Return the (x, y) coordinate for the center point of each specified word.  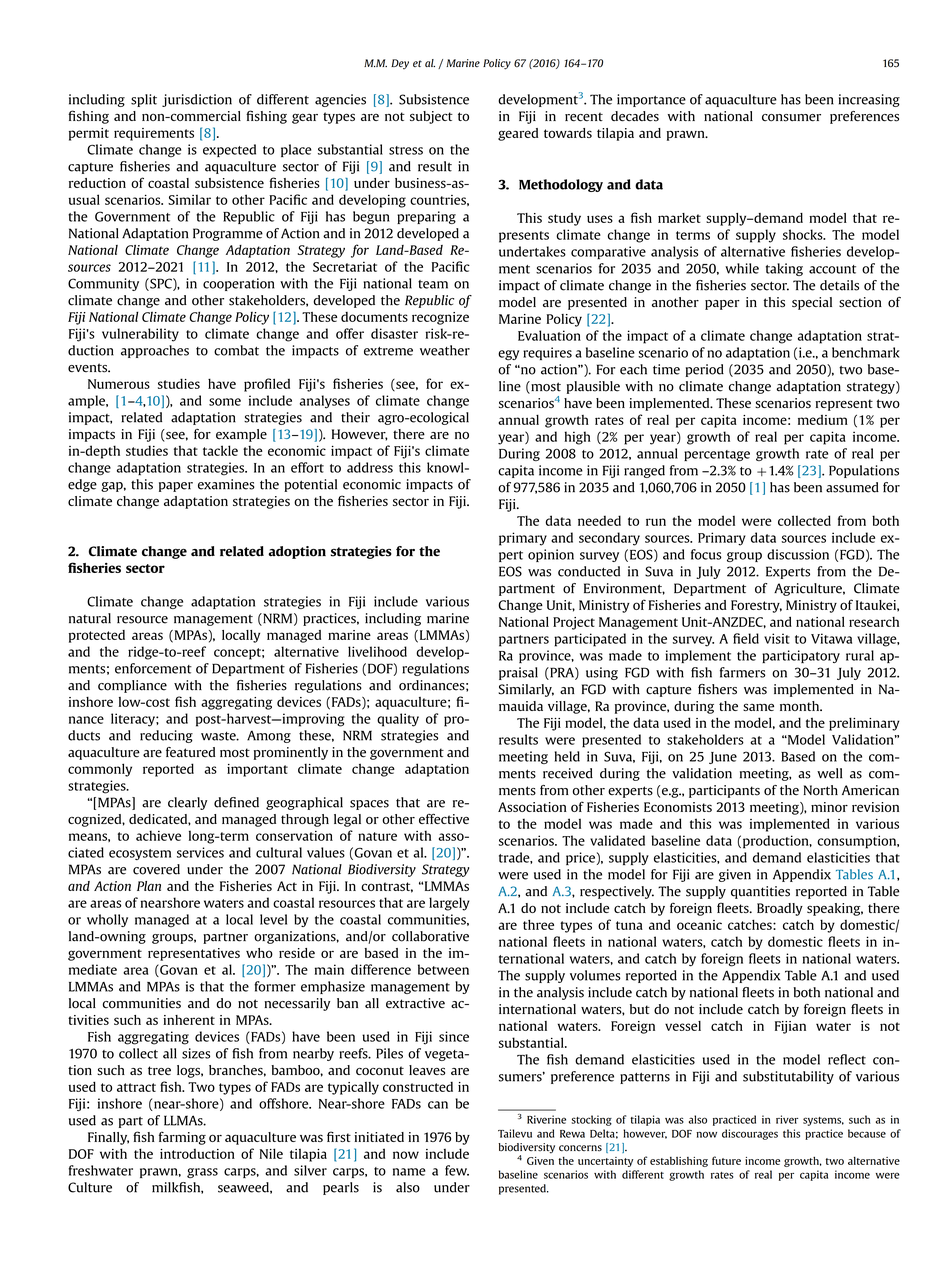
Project (574, 623)
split (144, 100)
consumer (791, 118)
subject (431, 117)
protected (97, 636)
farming (182, 1138)
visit (777, 638)
